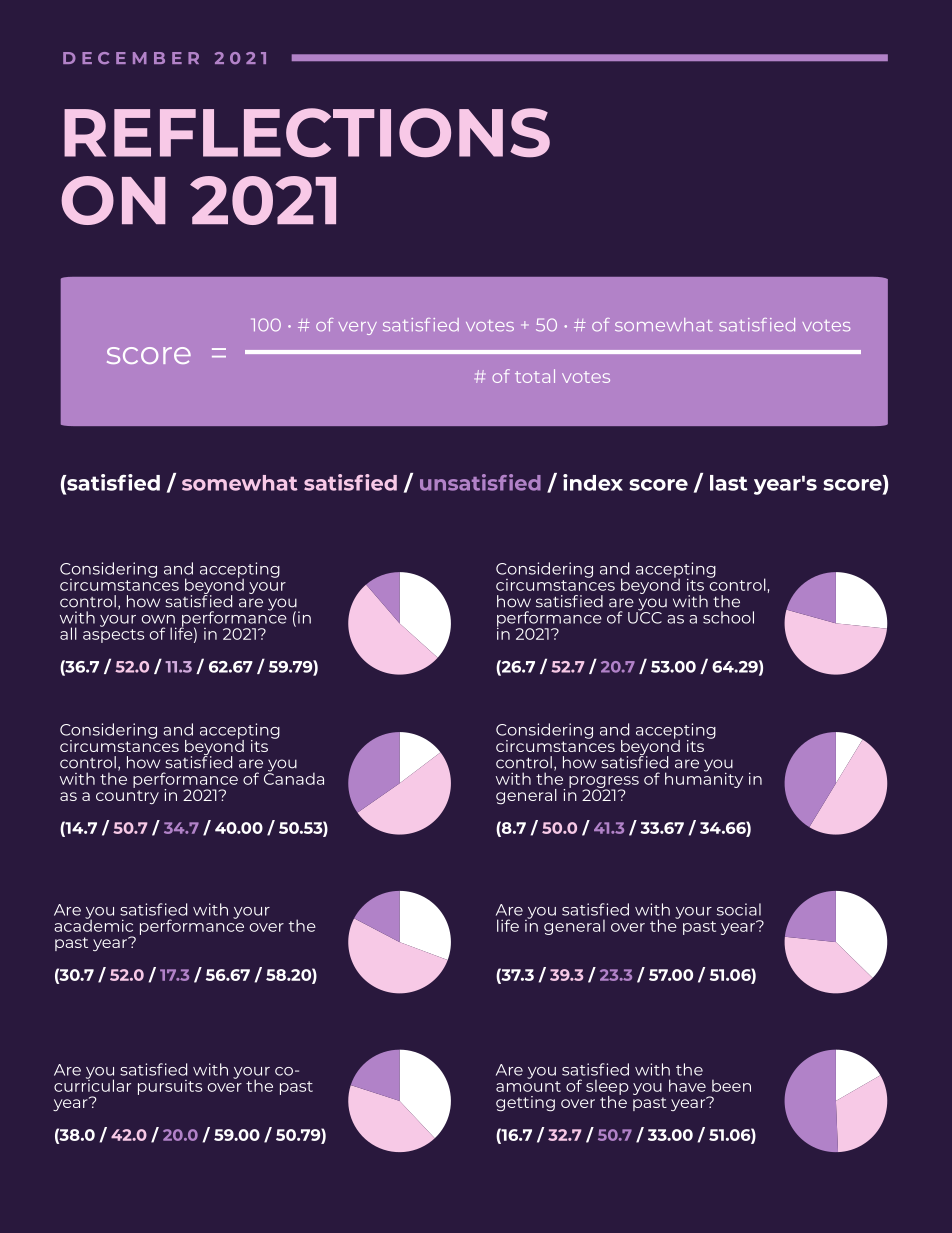  What do you see at coordinates (593, 482) in the screenshot?
I see `index` at bounding box center [593, 482].
